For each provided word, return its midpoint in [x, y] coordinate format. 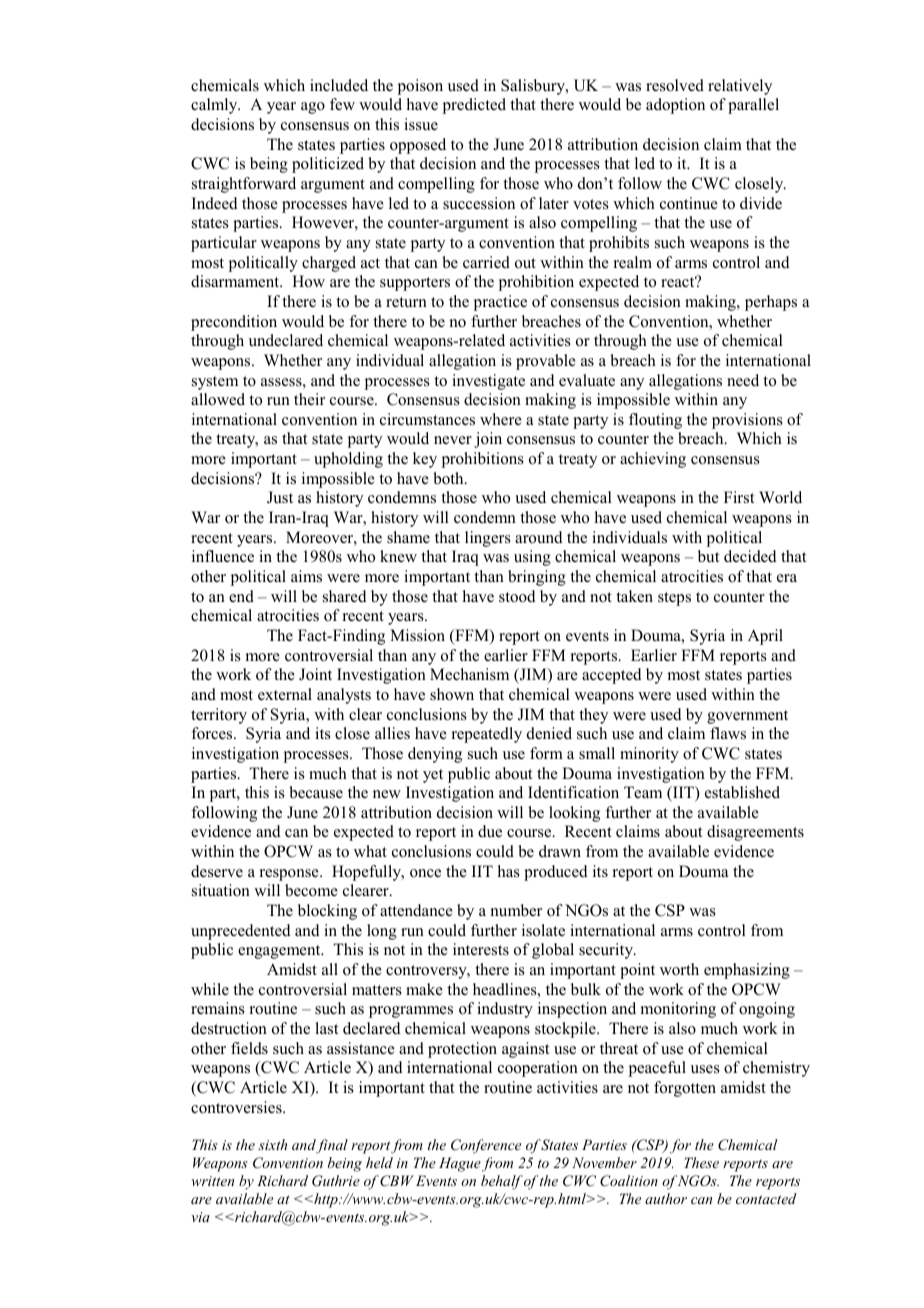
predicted [474, 106]
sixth [272, 1144]
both [449, 478]
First [739, 497]
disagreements [755, 833]
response [290, 875]
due [490, 831]
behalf [502, 1182]
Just [280, 497]
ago [313, 108]
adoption [675, 106]
